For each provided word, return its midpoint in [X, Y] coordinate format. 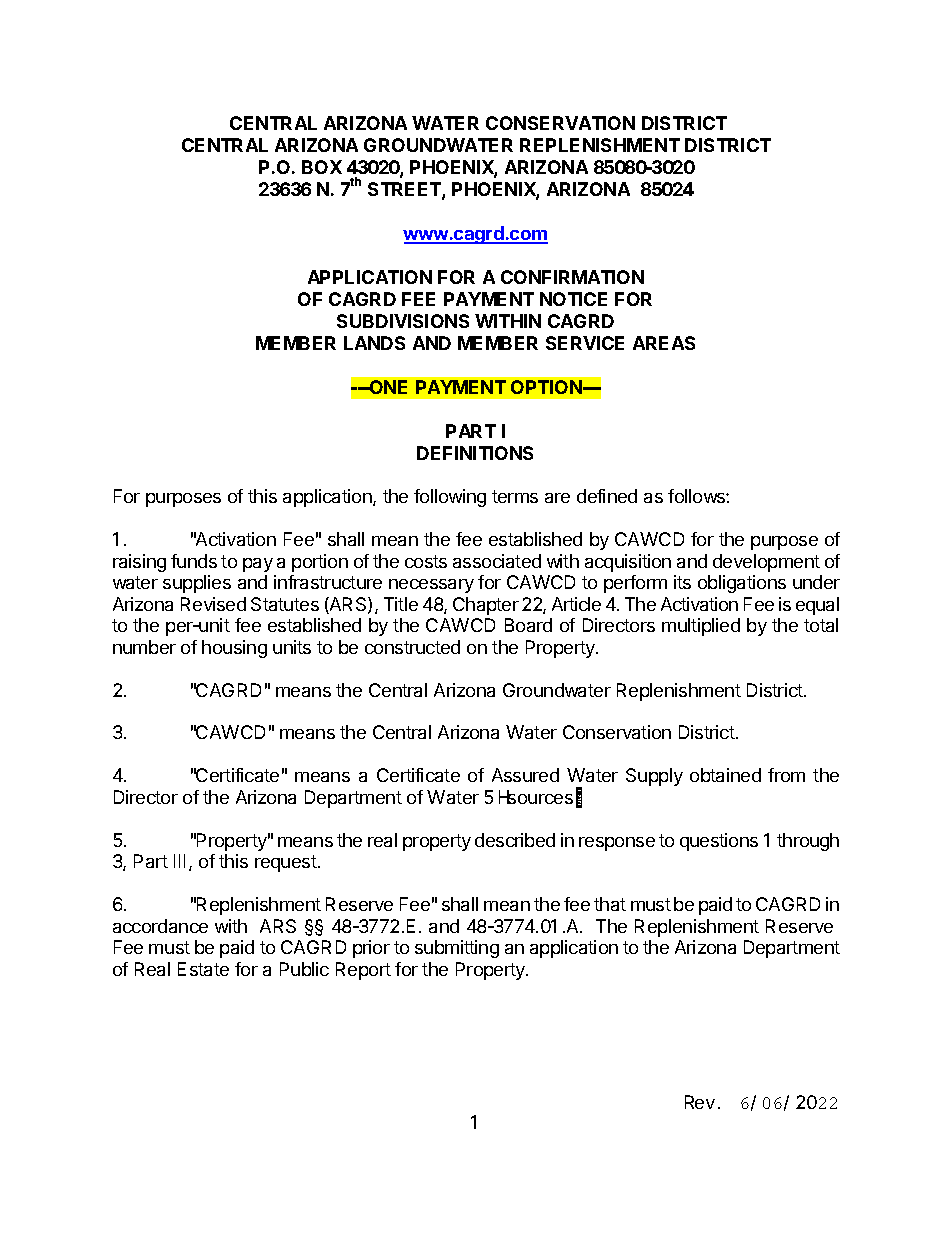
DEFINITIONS [475, 453]
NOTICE [573, 299]
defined [607, 496]
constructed [412, 647]
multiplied [701, 627]
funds [194, 561]
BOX [322, 167]
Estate [203, 969]
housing [234, 649]
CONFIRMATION [572, 277]
